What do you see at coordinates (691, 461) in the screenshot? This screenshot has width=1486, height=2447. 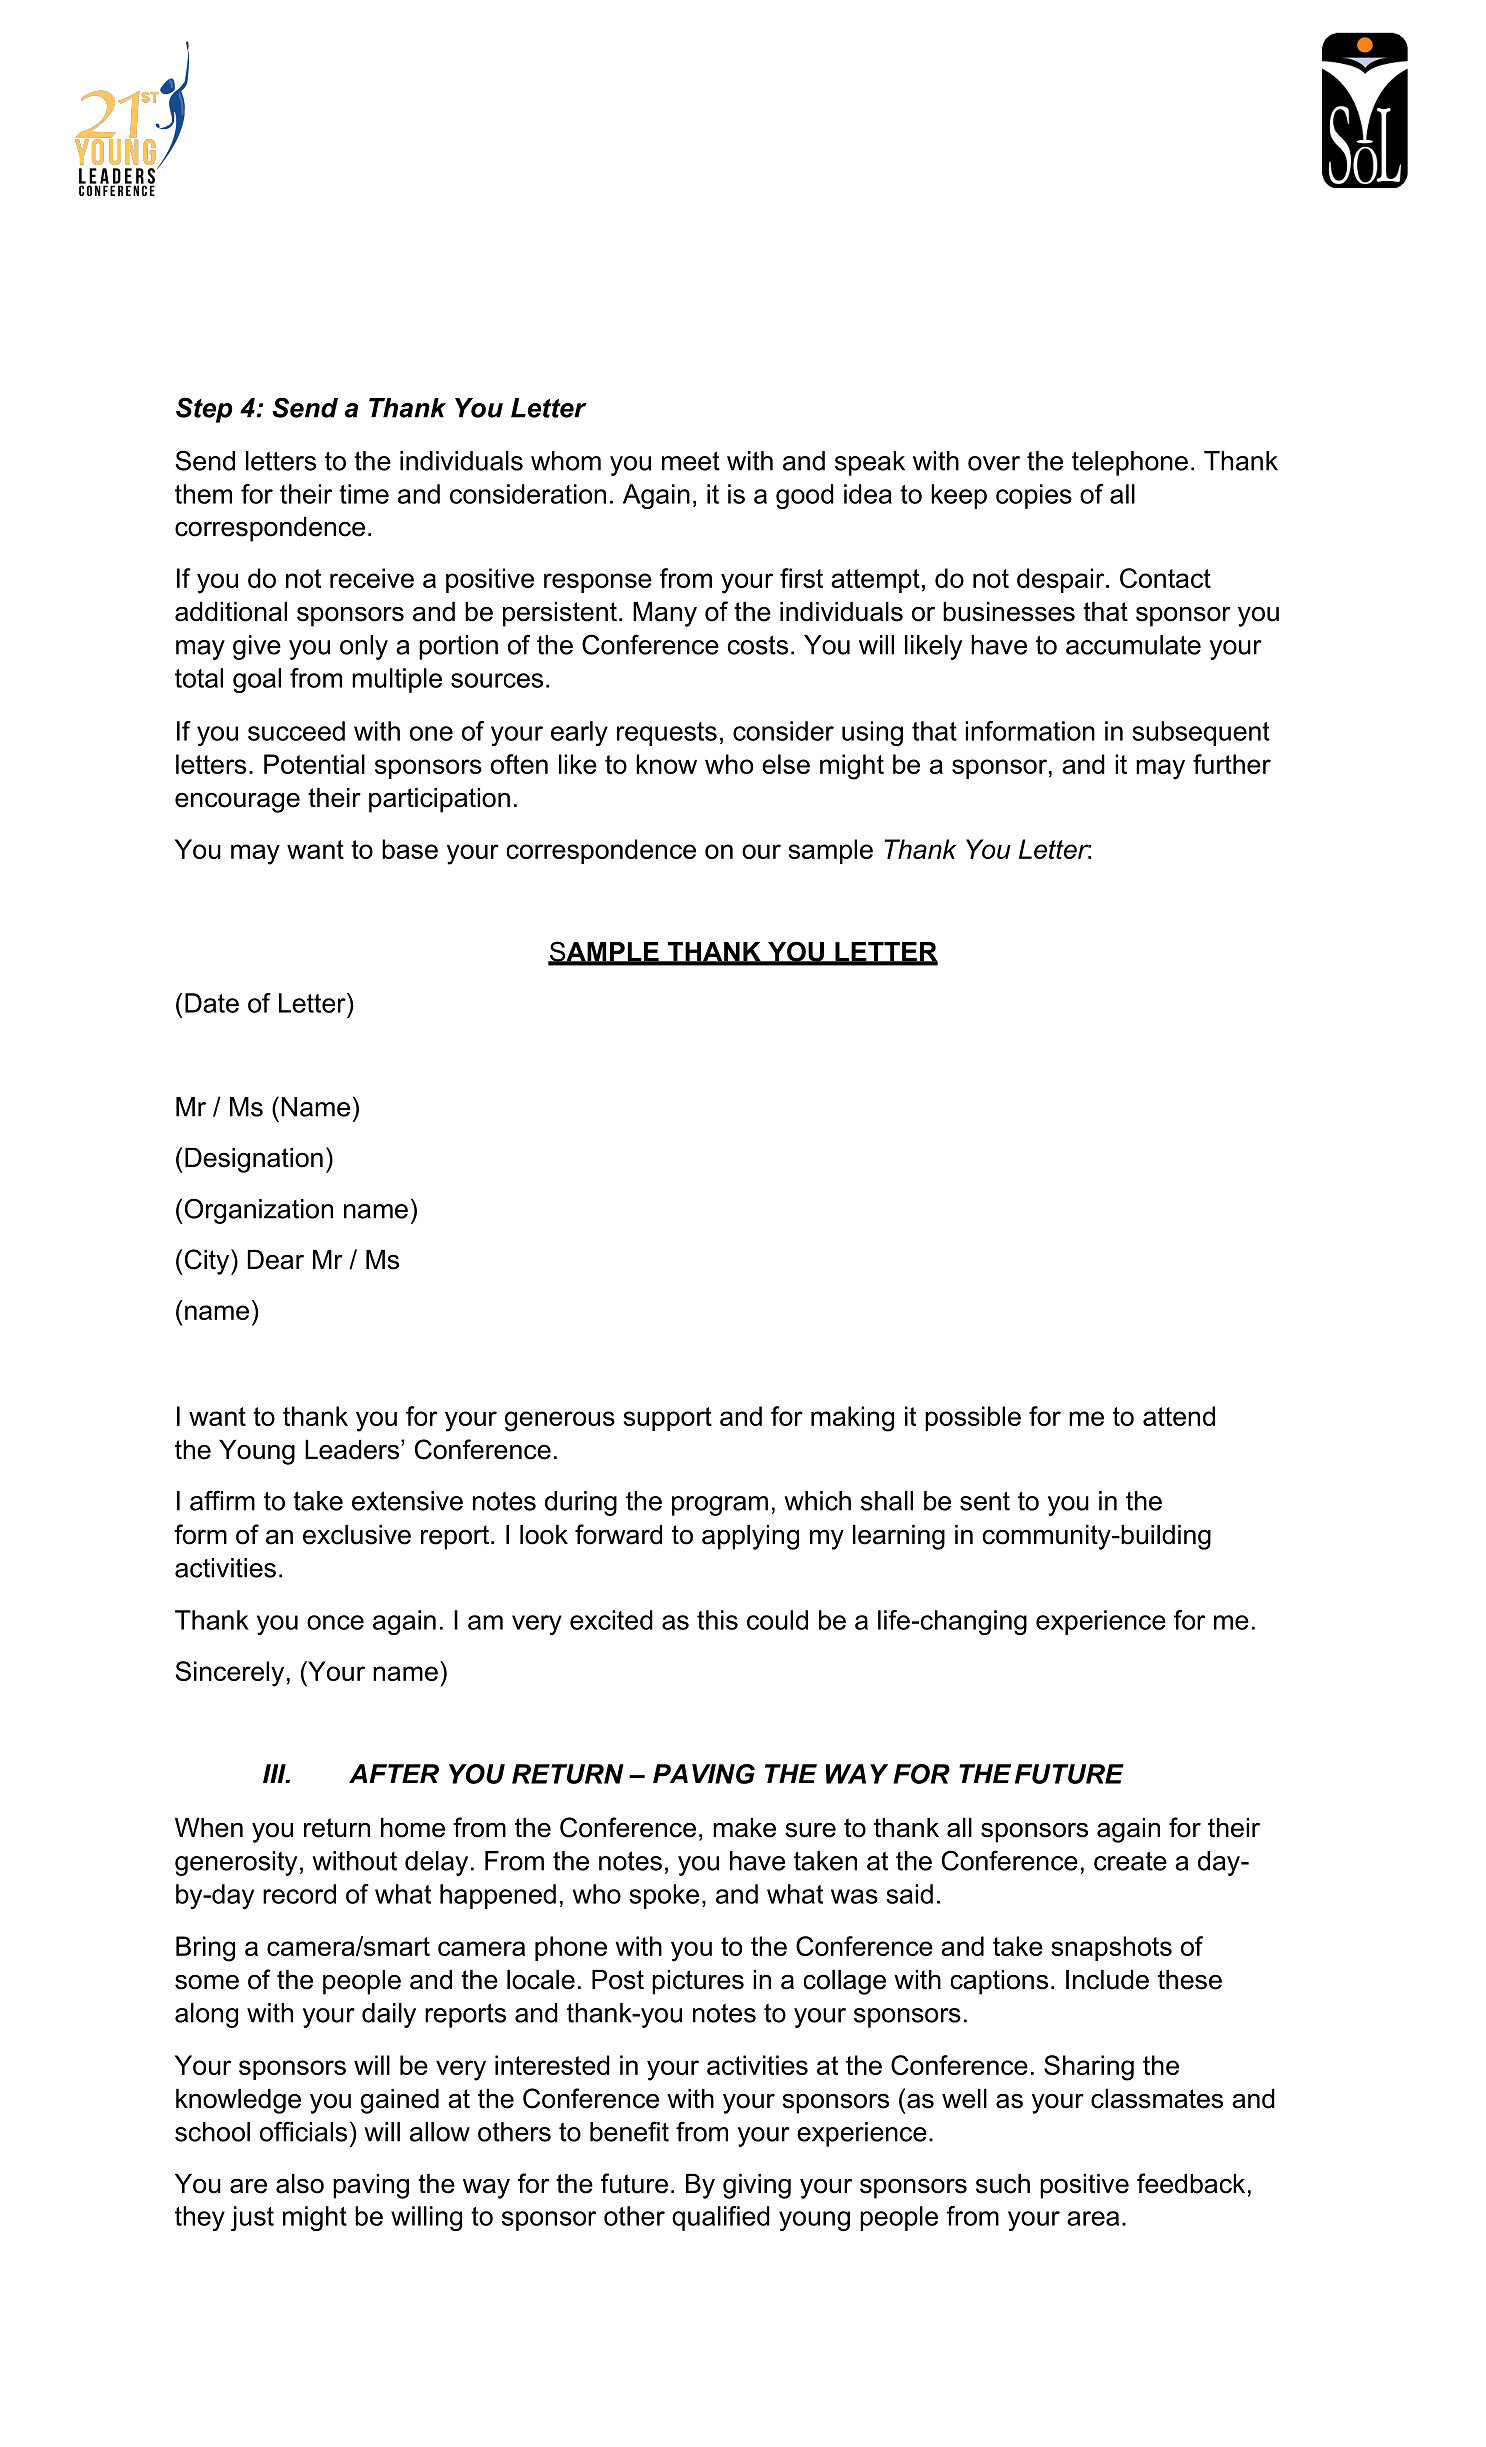 I see `meet` at bounding box center [691, 461].
